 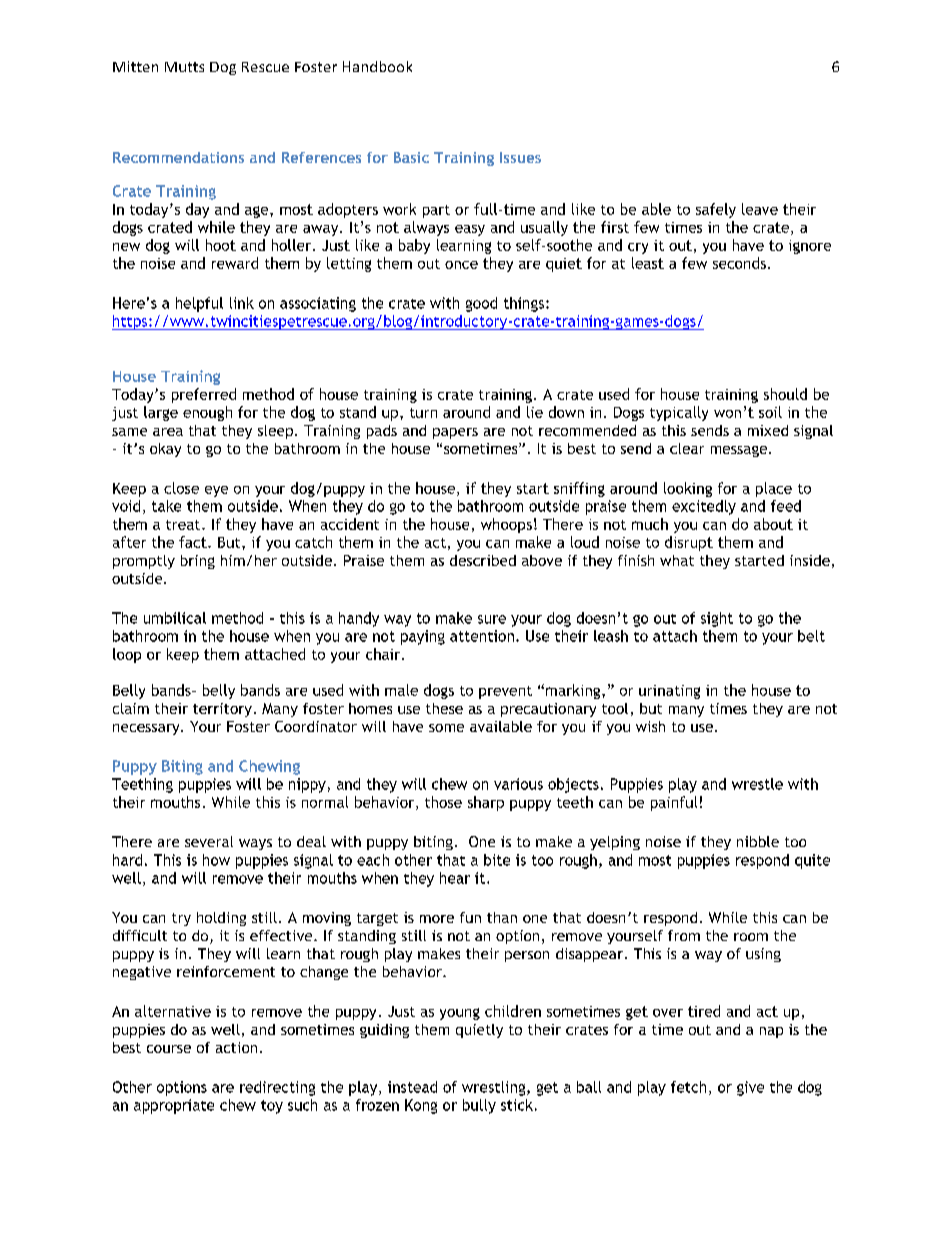 I want to click on Issues, so click(x=520, y=157).
